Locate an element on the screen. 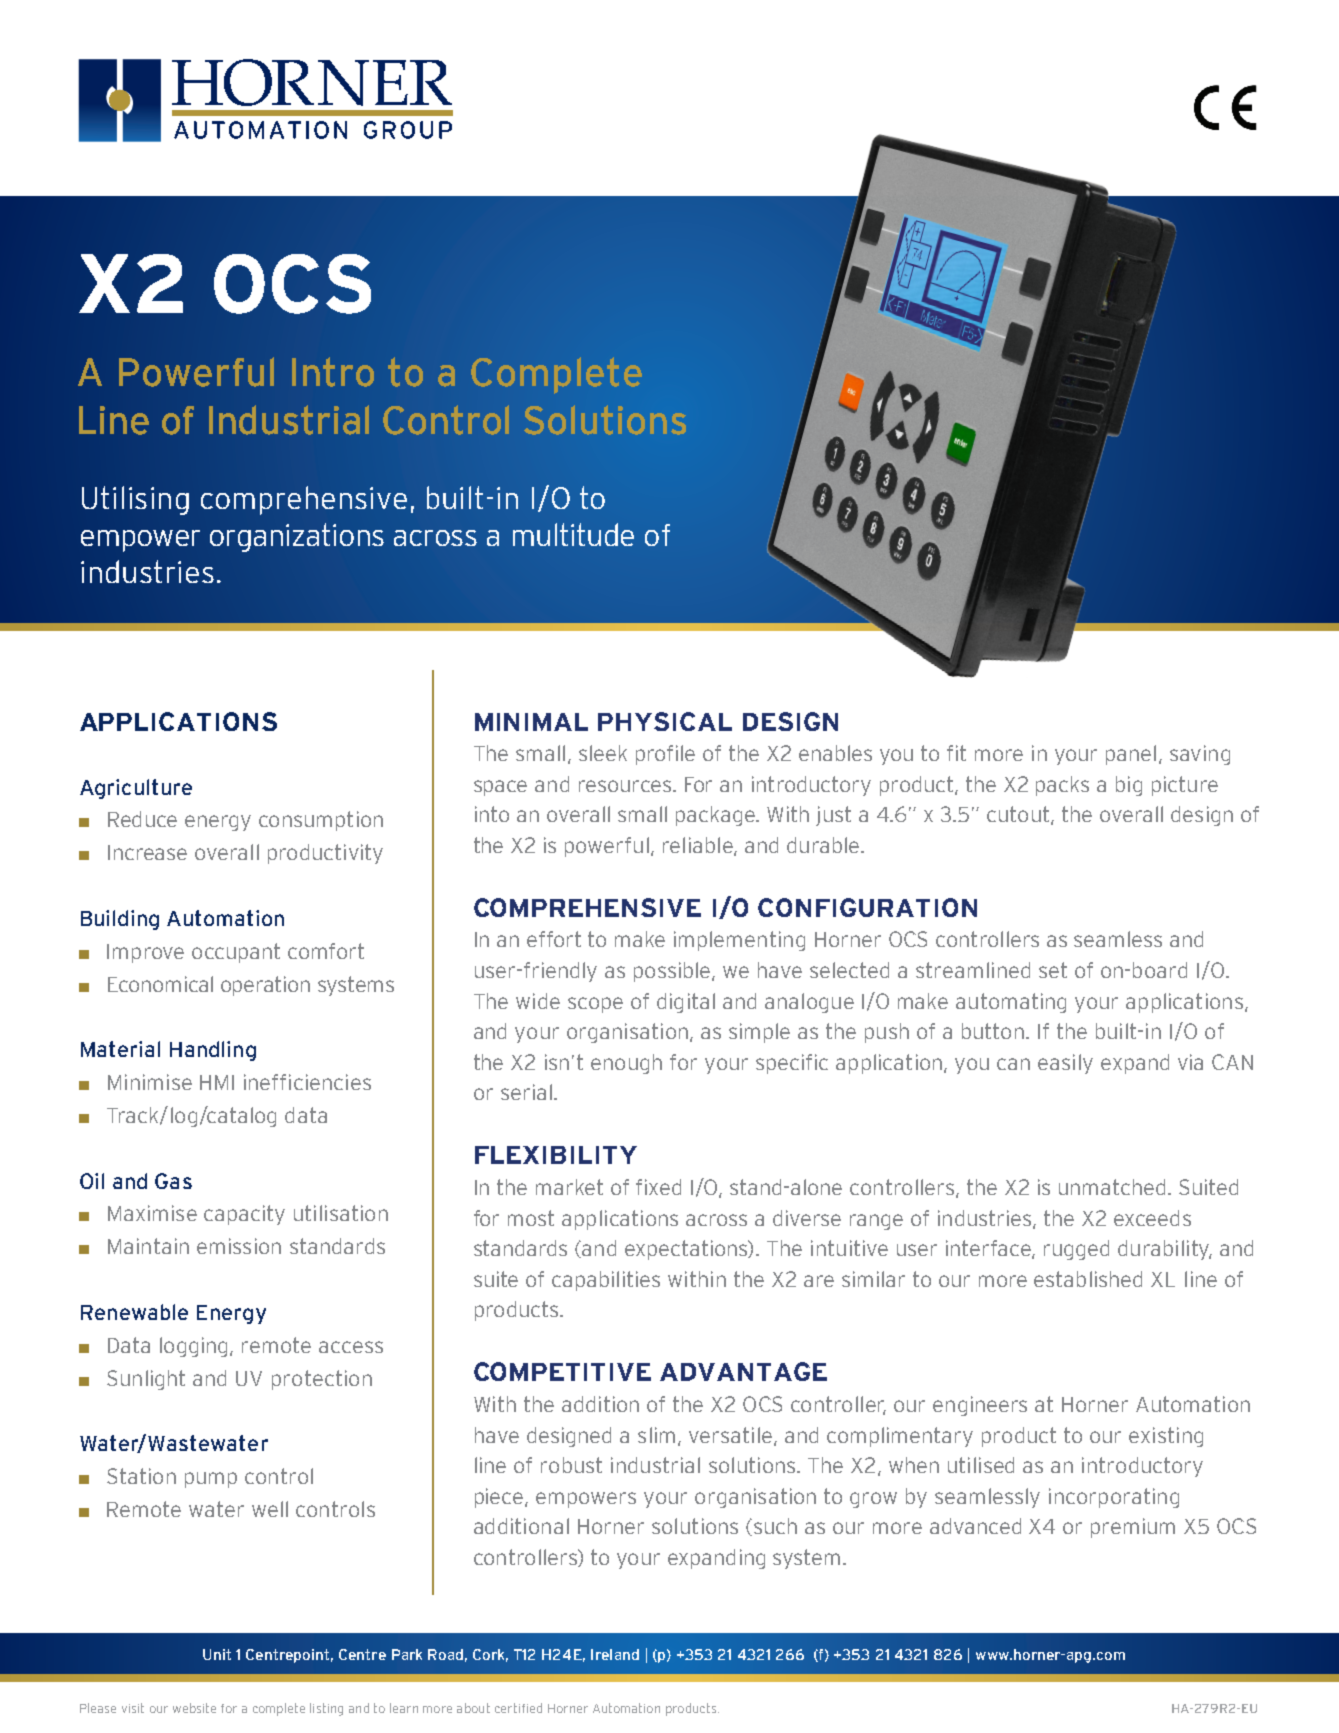 The width and height of the screenshot is (1339, 1733). panel is located at coordinates (1131, 755).
